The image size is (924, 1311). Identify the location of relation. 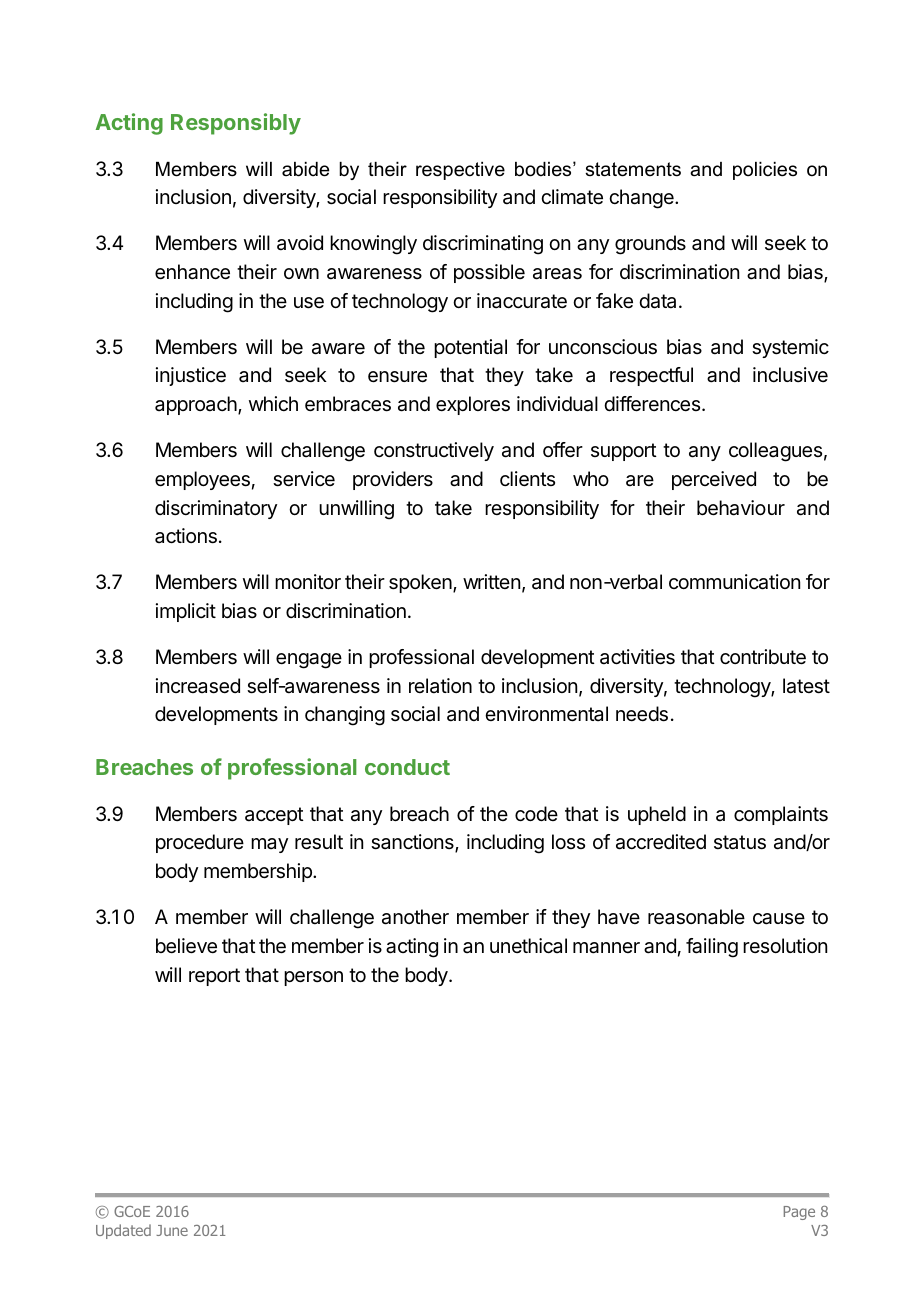
(440, 686).
